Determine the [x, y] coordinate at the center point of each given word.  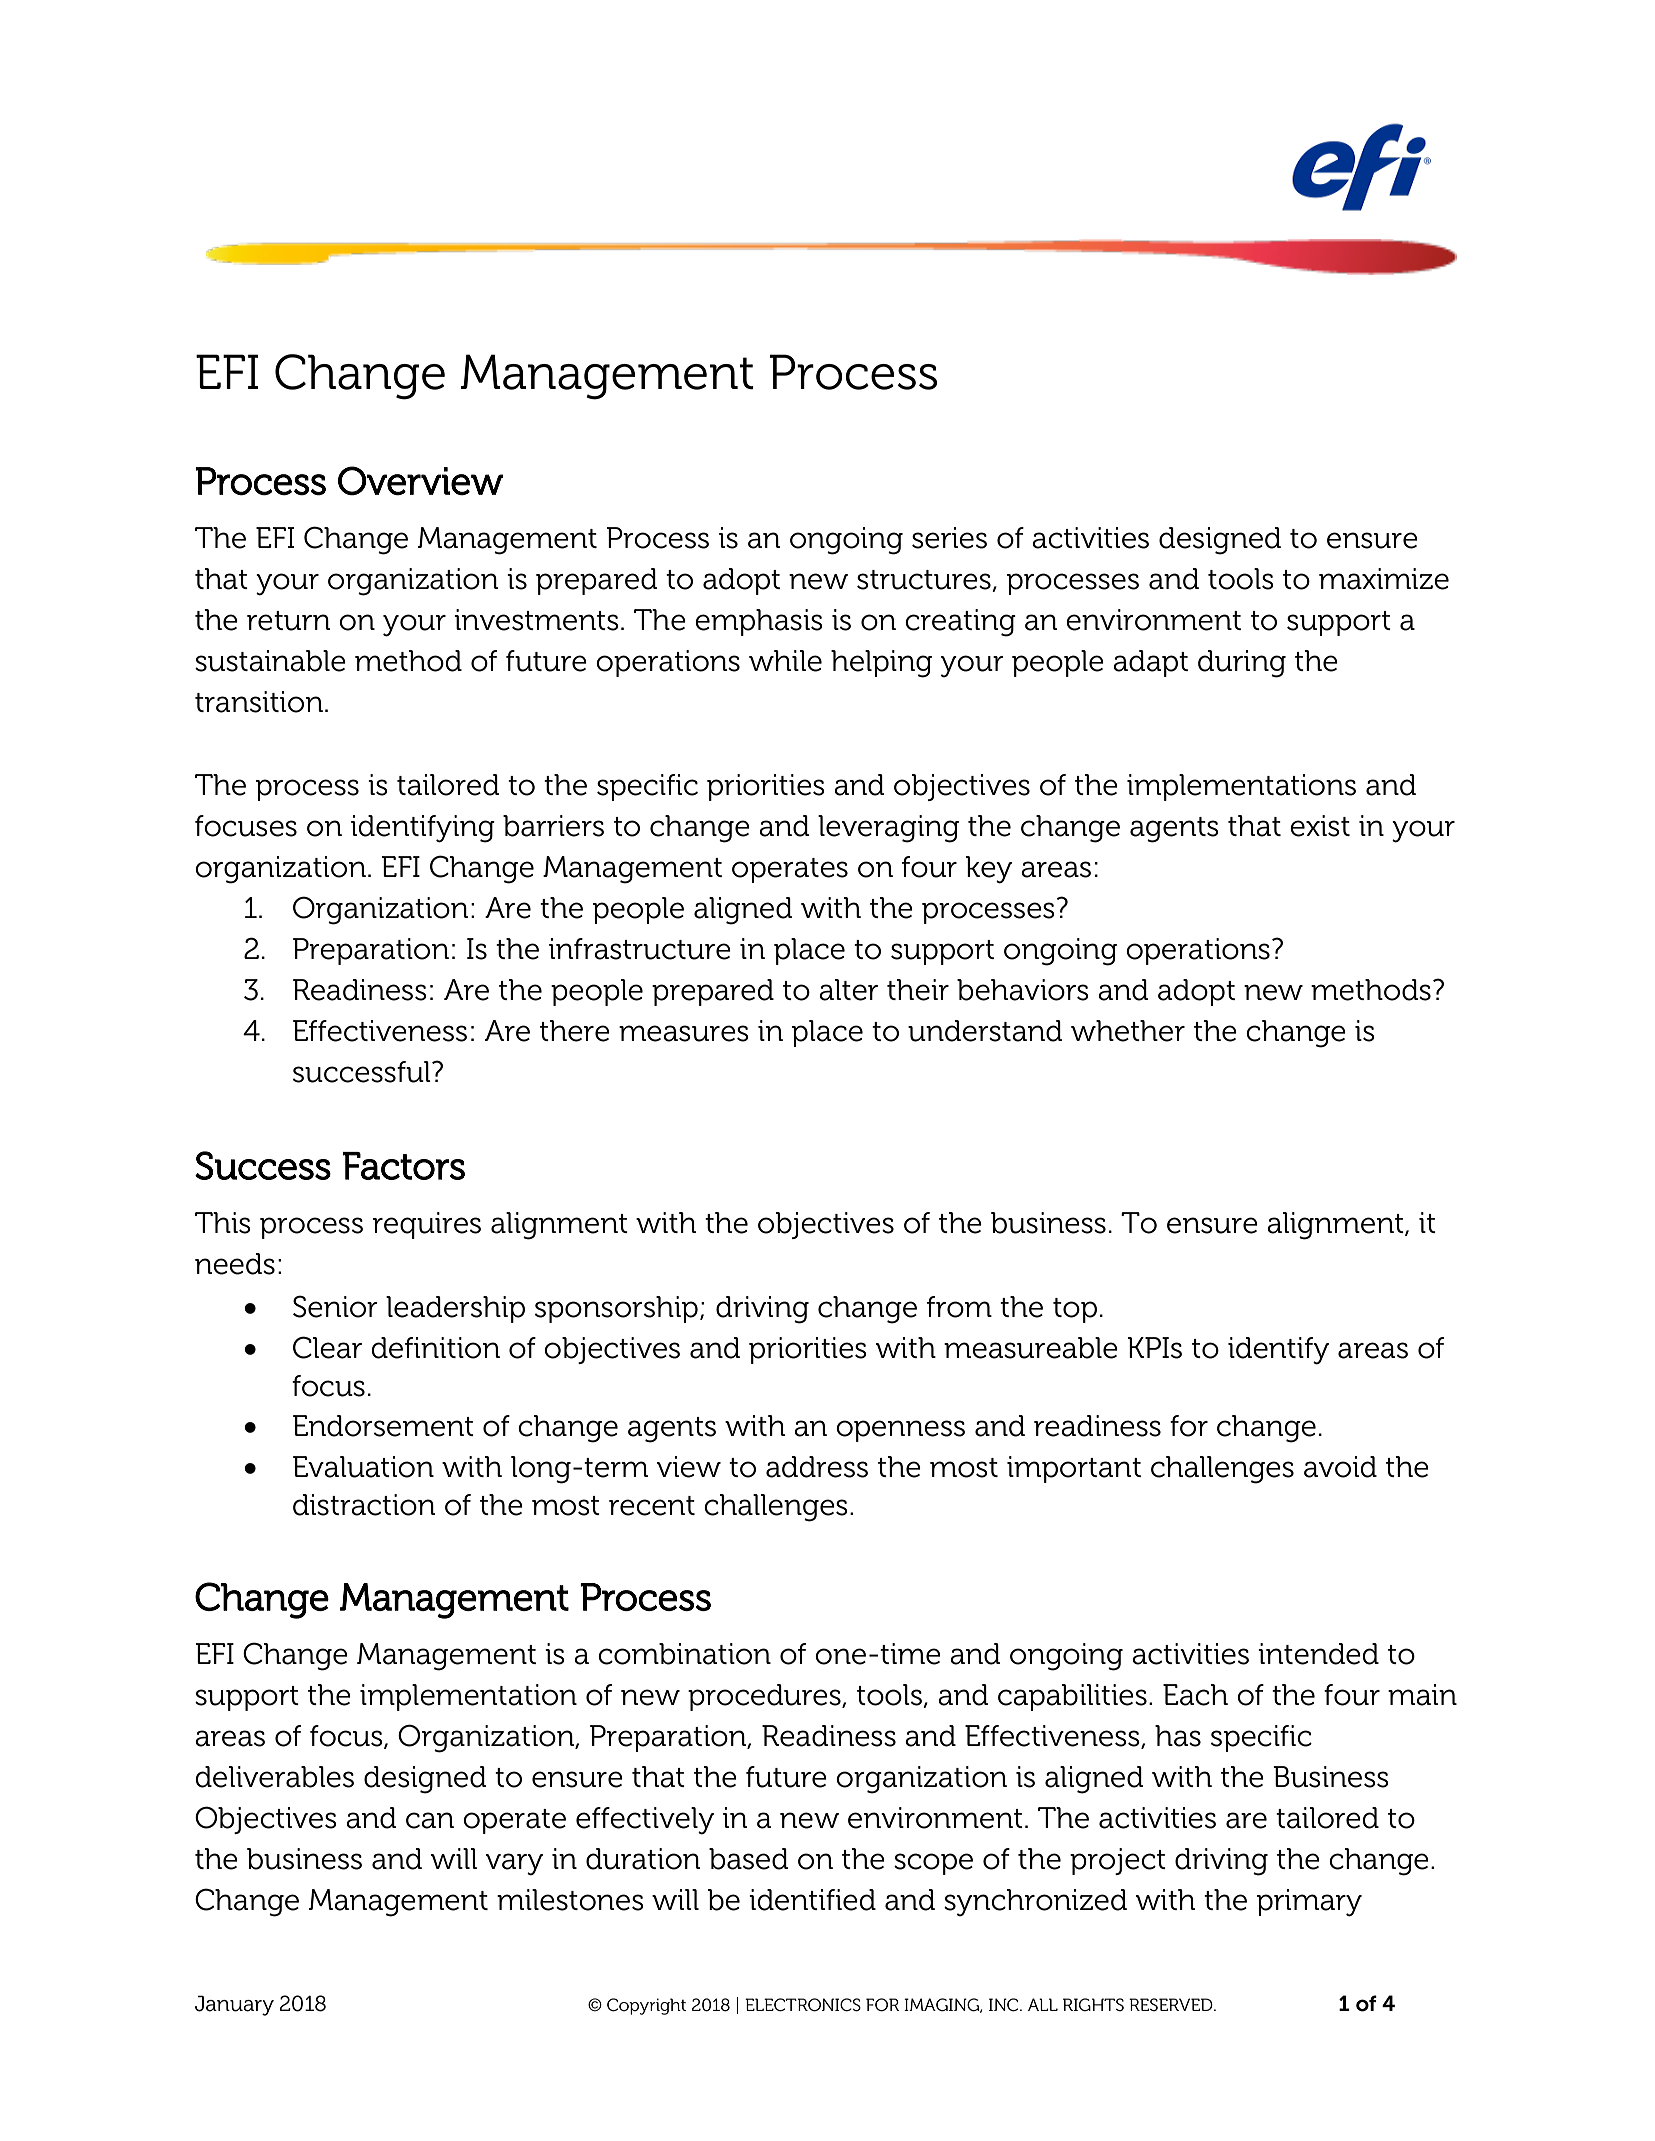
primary [1309, 1903]
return [289, 621]
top [1075, 1310]
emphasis [759, 622]
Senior [335, 1306]
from [959, 1307]
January [234, 2005]
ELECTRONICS [803, 2005]
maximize [1384, 579]
